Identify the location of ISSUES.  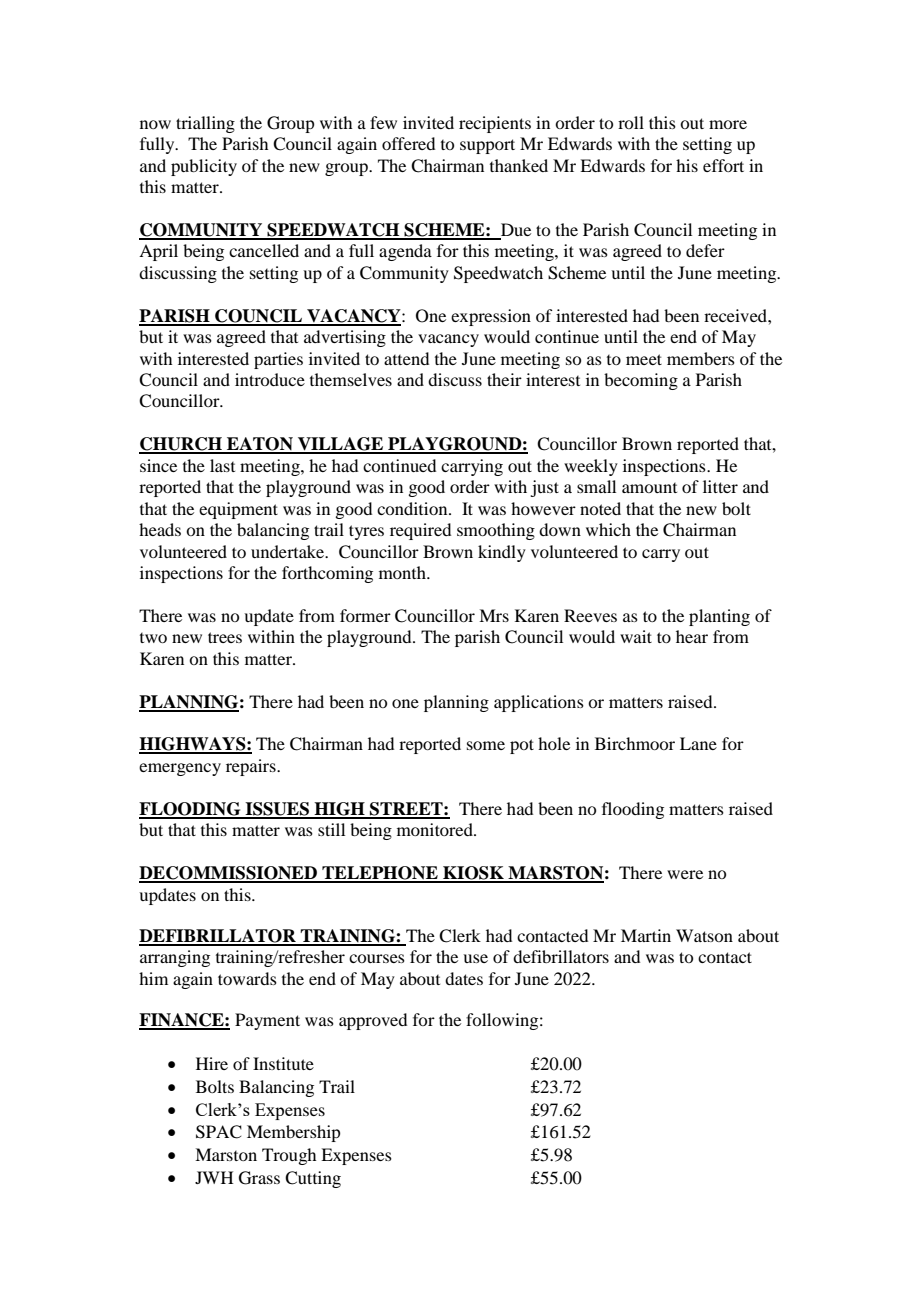
(277, 810).
